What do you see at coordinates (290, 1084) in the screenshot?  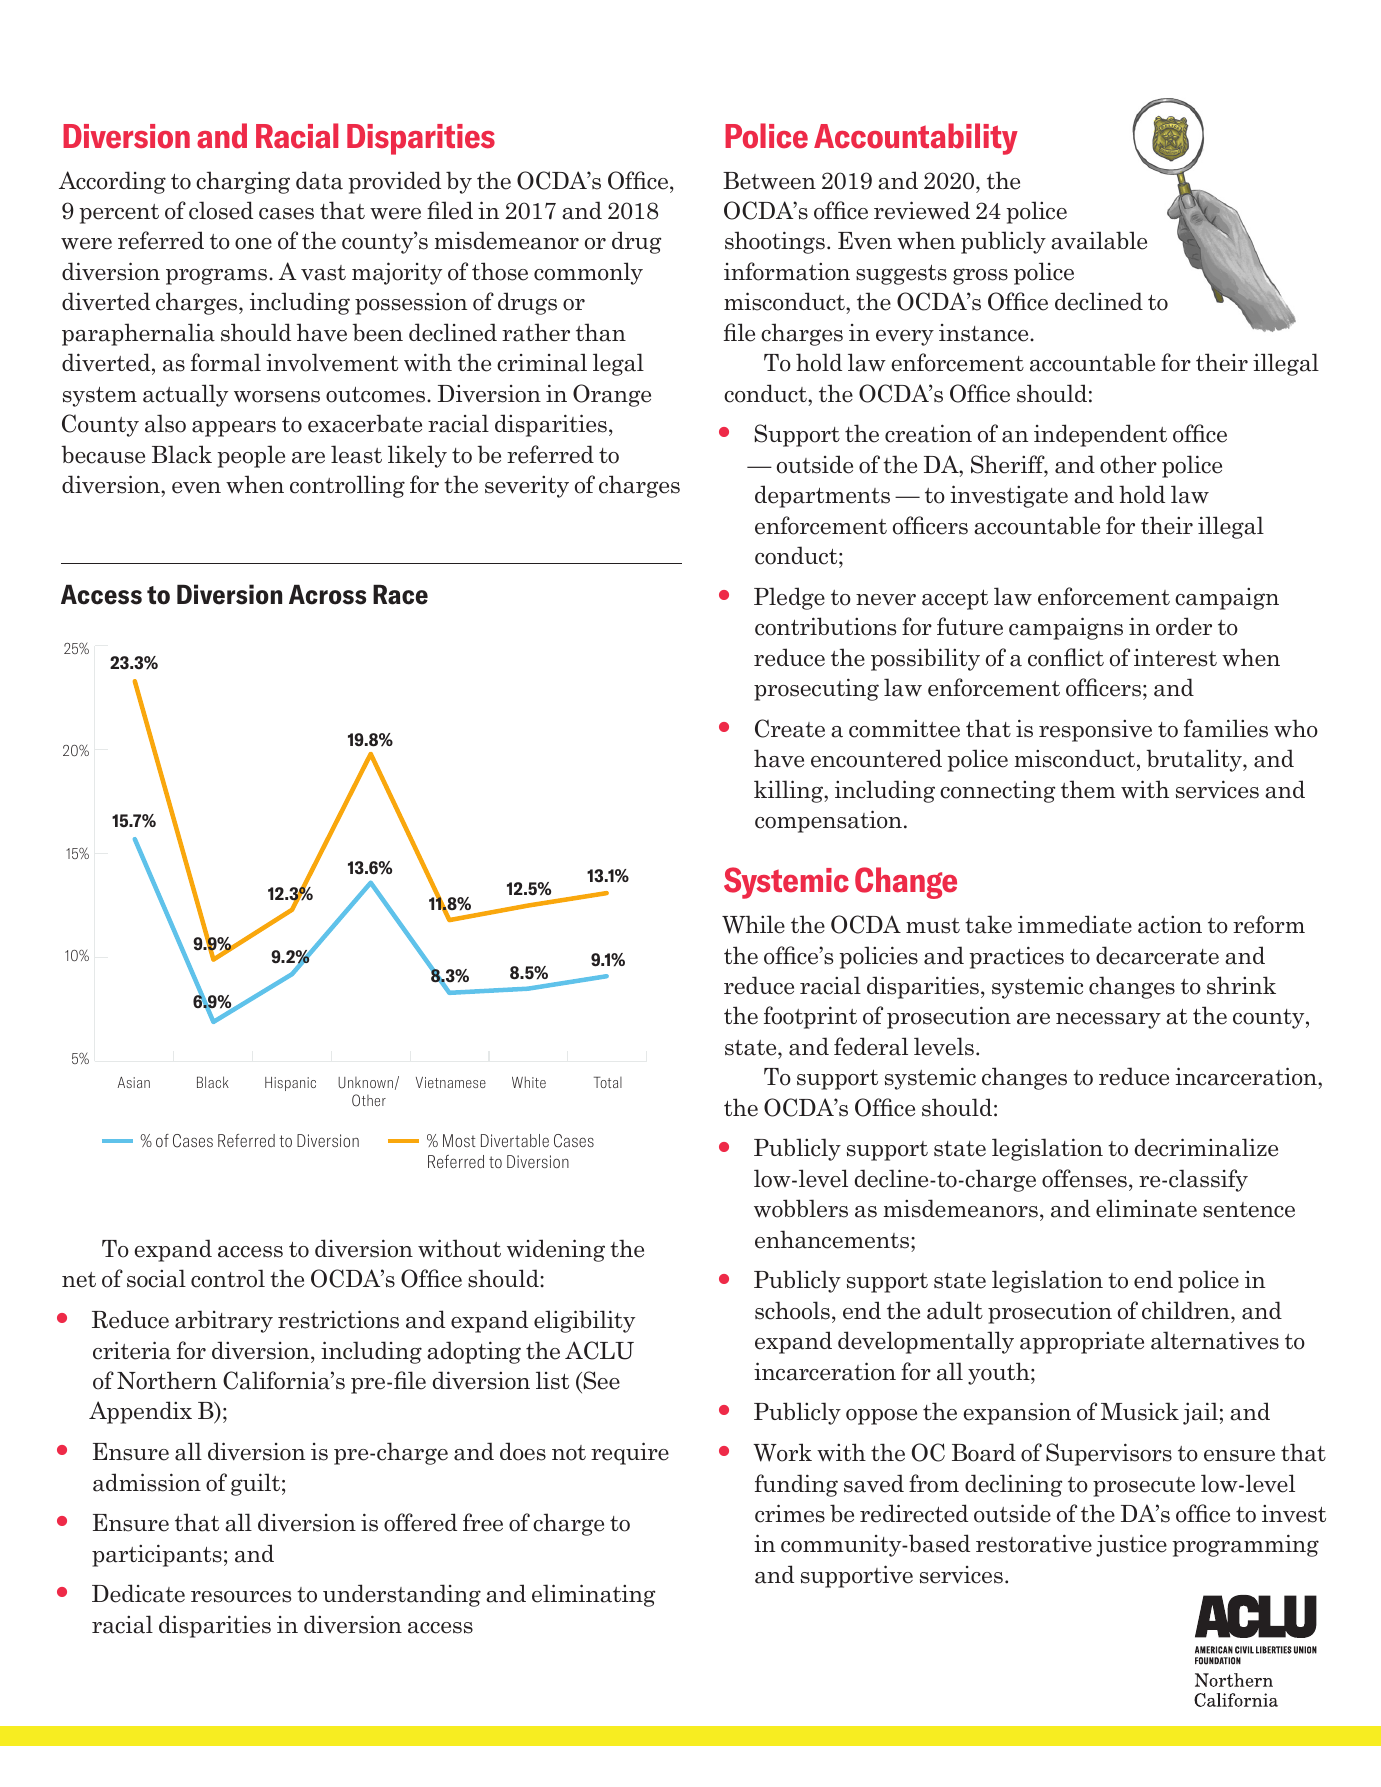 I see `Hispanic` at bounding box center [290, 1084].
